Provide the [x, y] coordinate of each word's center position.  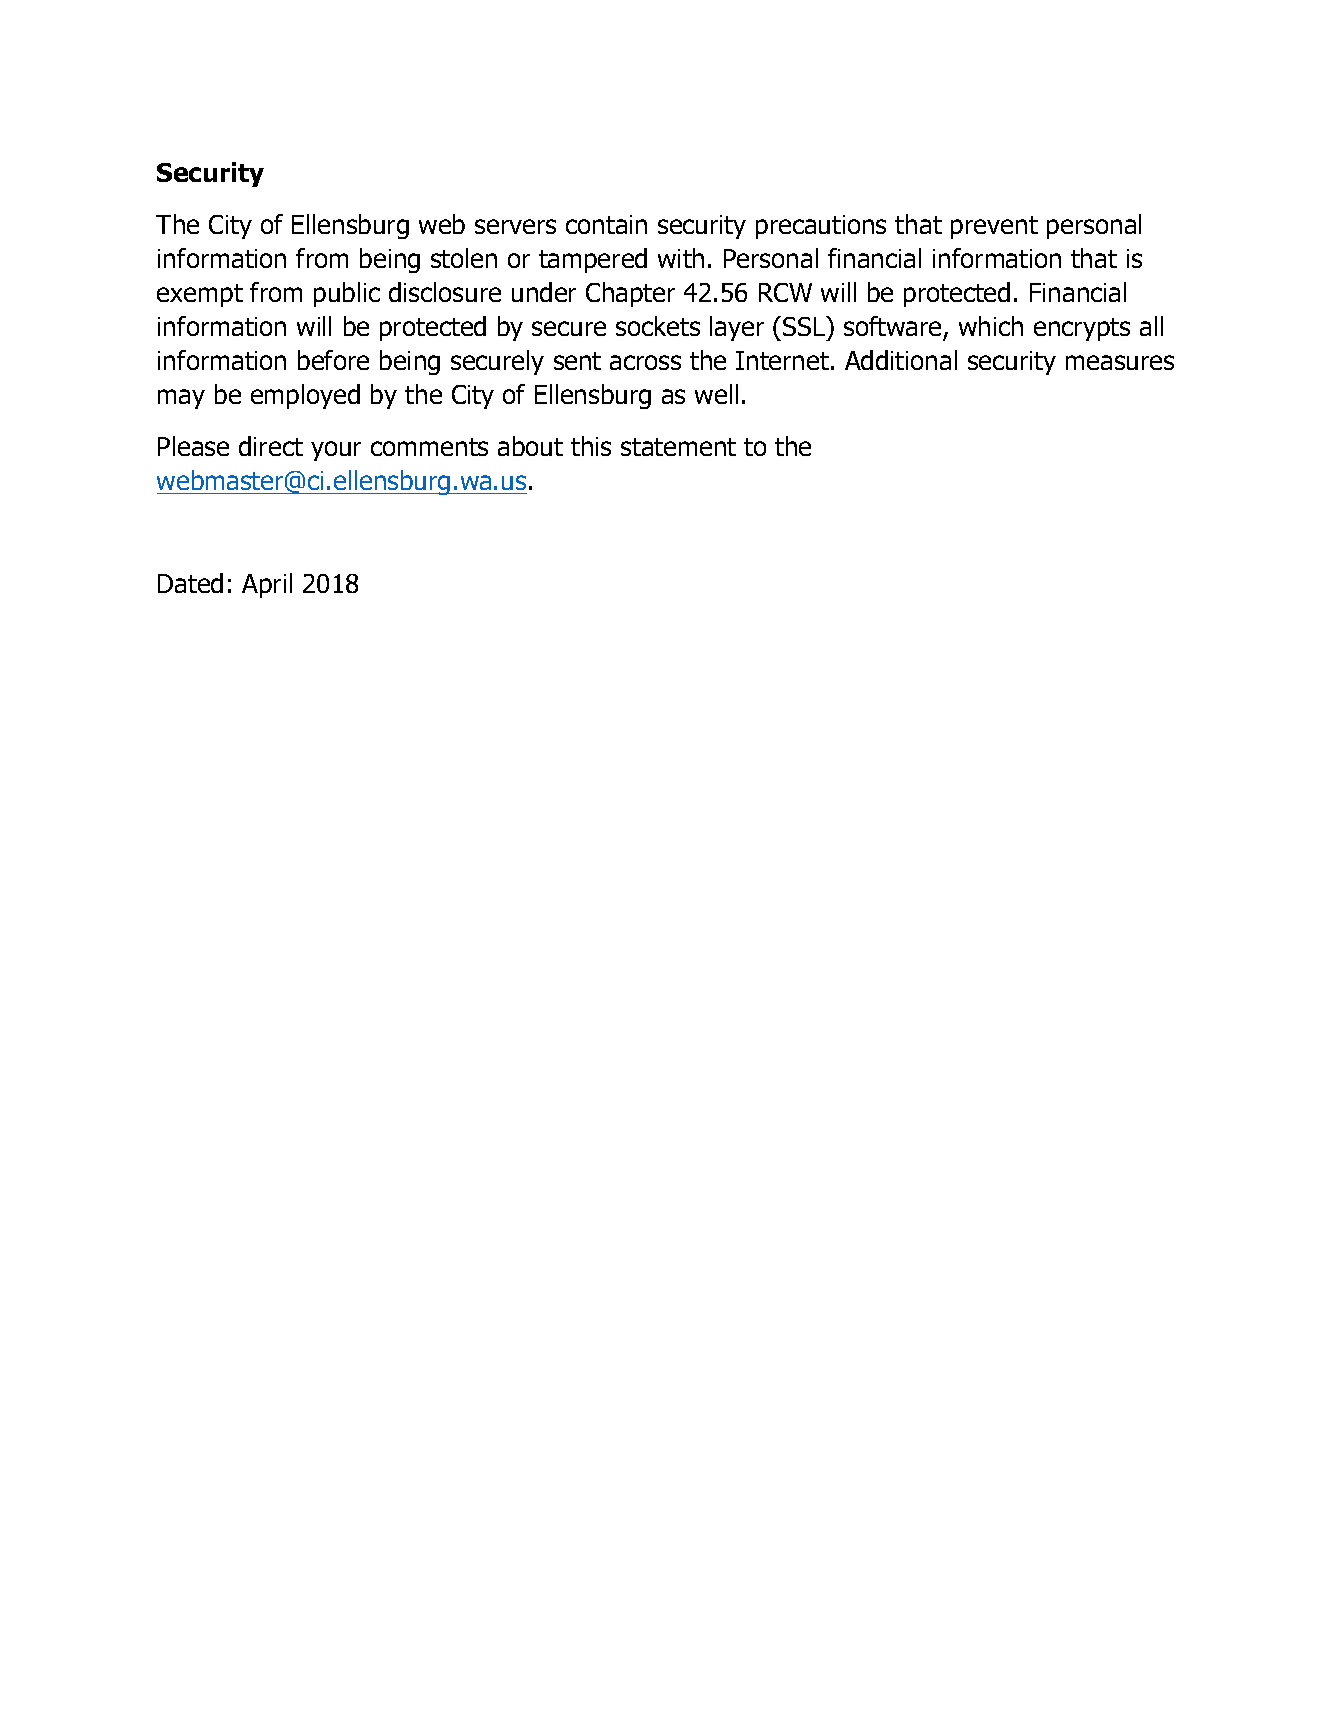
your [336, 451]
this [591, 446]
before [333, 360]
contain [606, 224]
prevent [994, 227]
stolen [464, 258]
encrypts [1082, 329]
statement [678, 447]
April [267, 585]
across [645, 362]
